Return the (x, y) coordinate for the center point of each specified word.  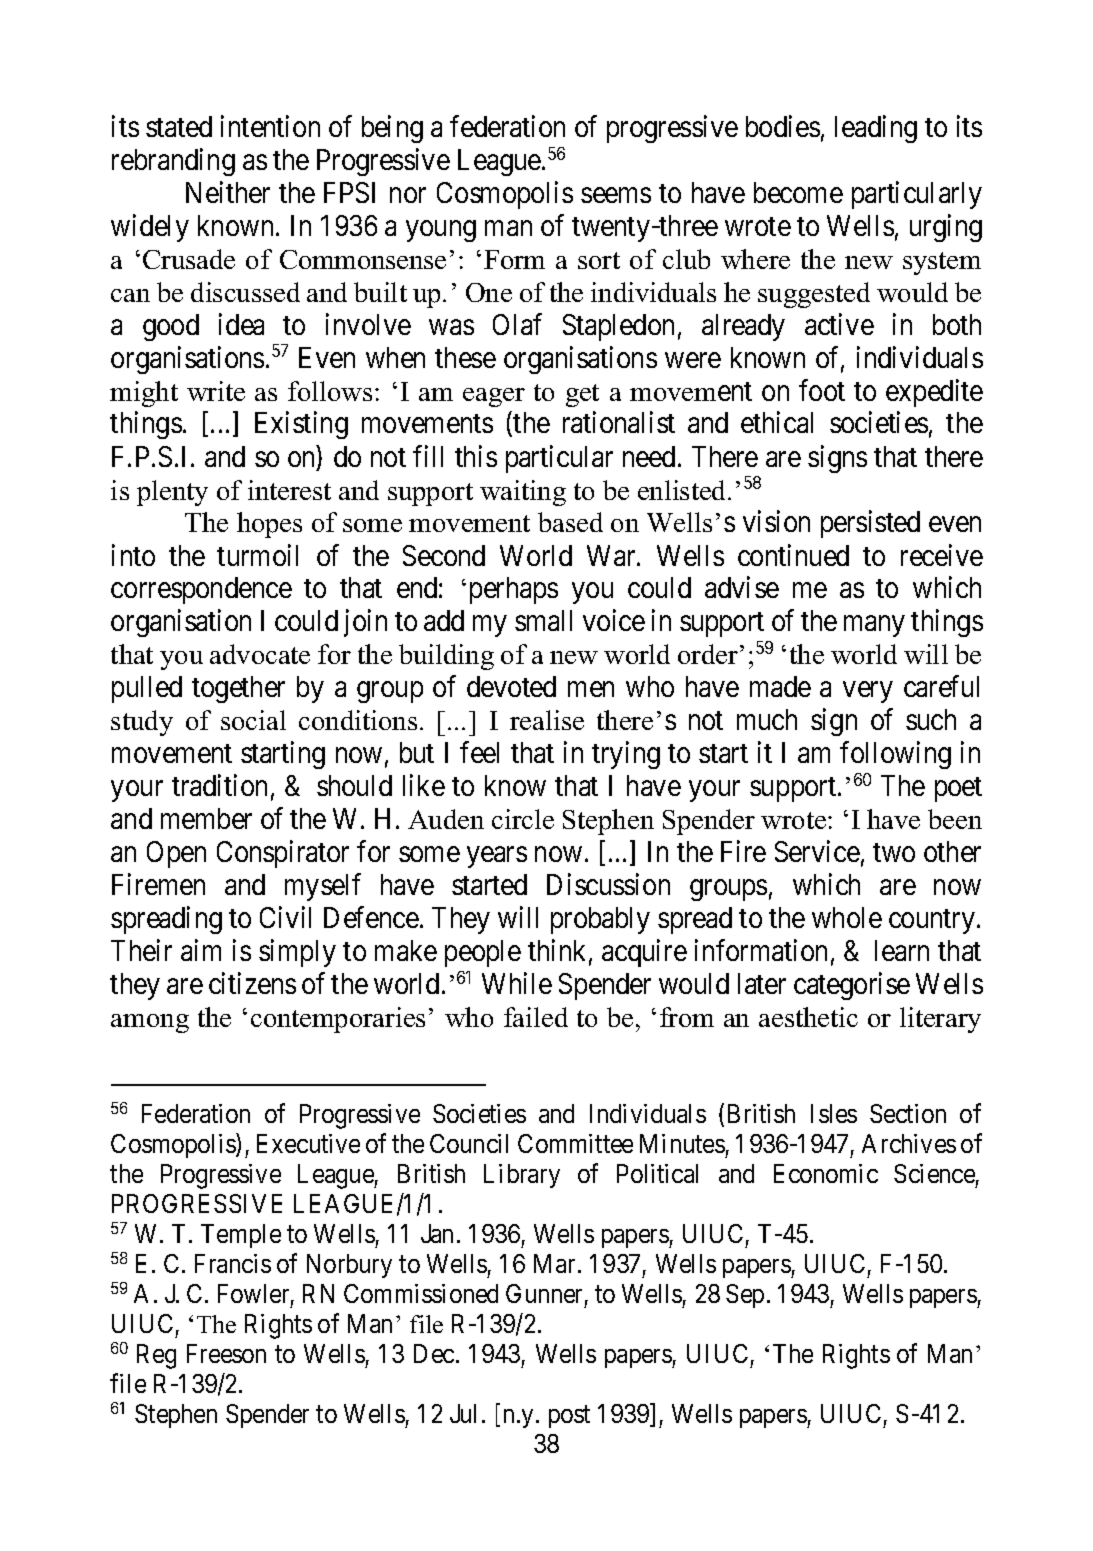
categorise (852, 986)
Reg (156, 1356)
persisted (870, 524)
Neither (228, 192)
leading (876, 129)
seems (616, 195)
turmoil (257, 555)
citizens (252, 983)
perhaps (514, 590)
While (517, 983)
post (569, 1417)
